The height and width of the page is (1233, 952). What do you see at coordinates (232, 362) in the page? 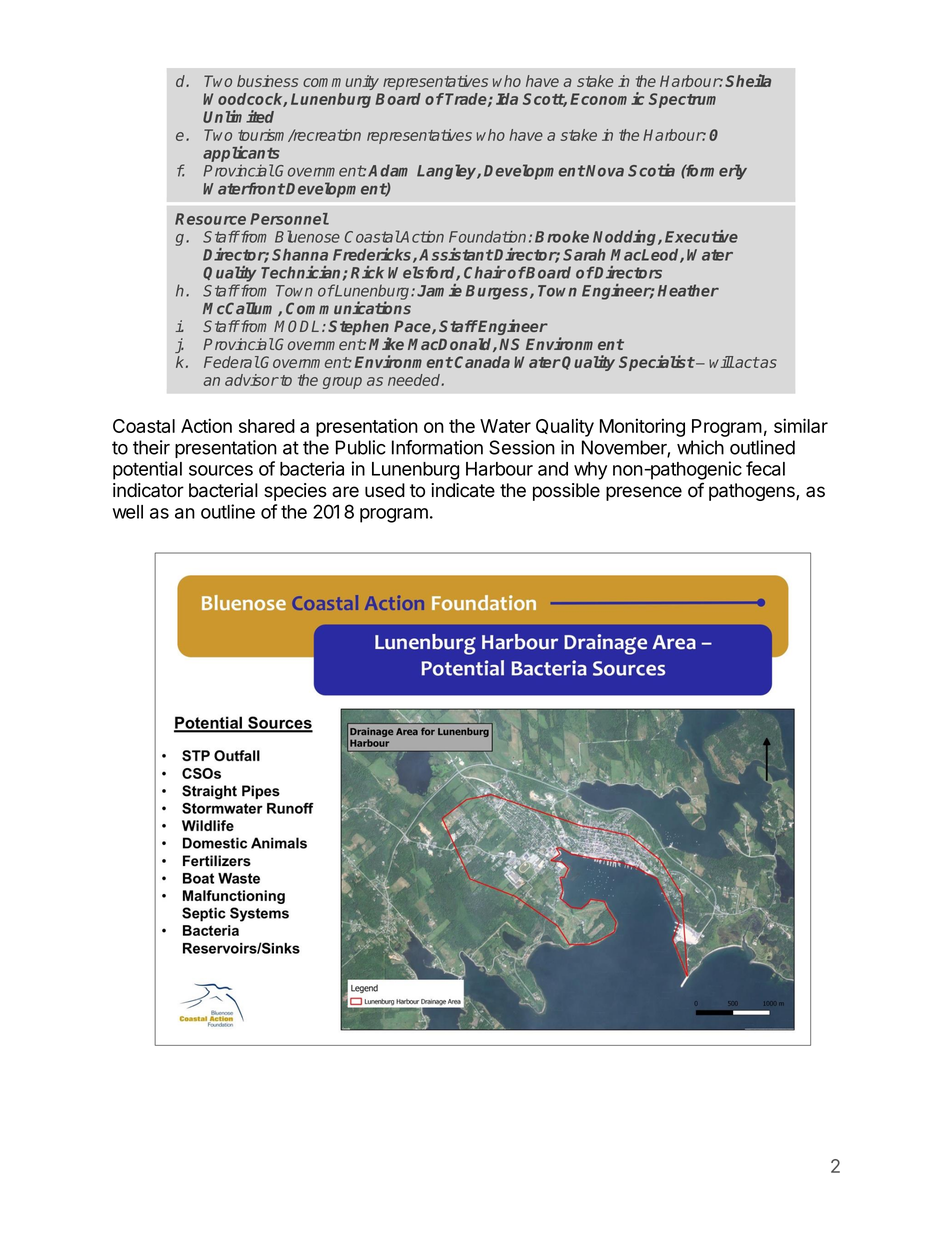
I see `Federal` at bounding box center [232, 362].
